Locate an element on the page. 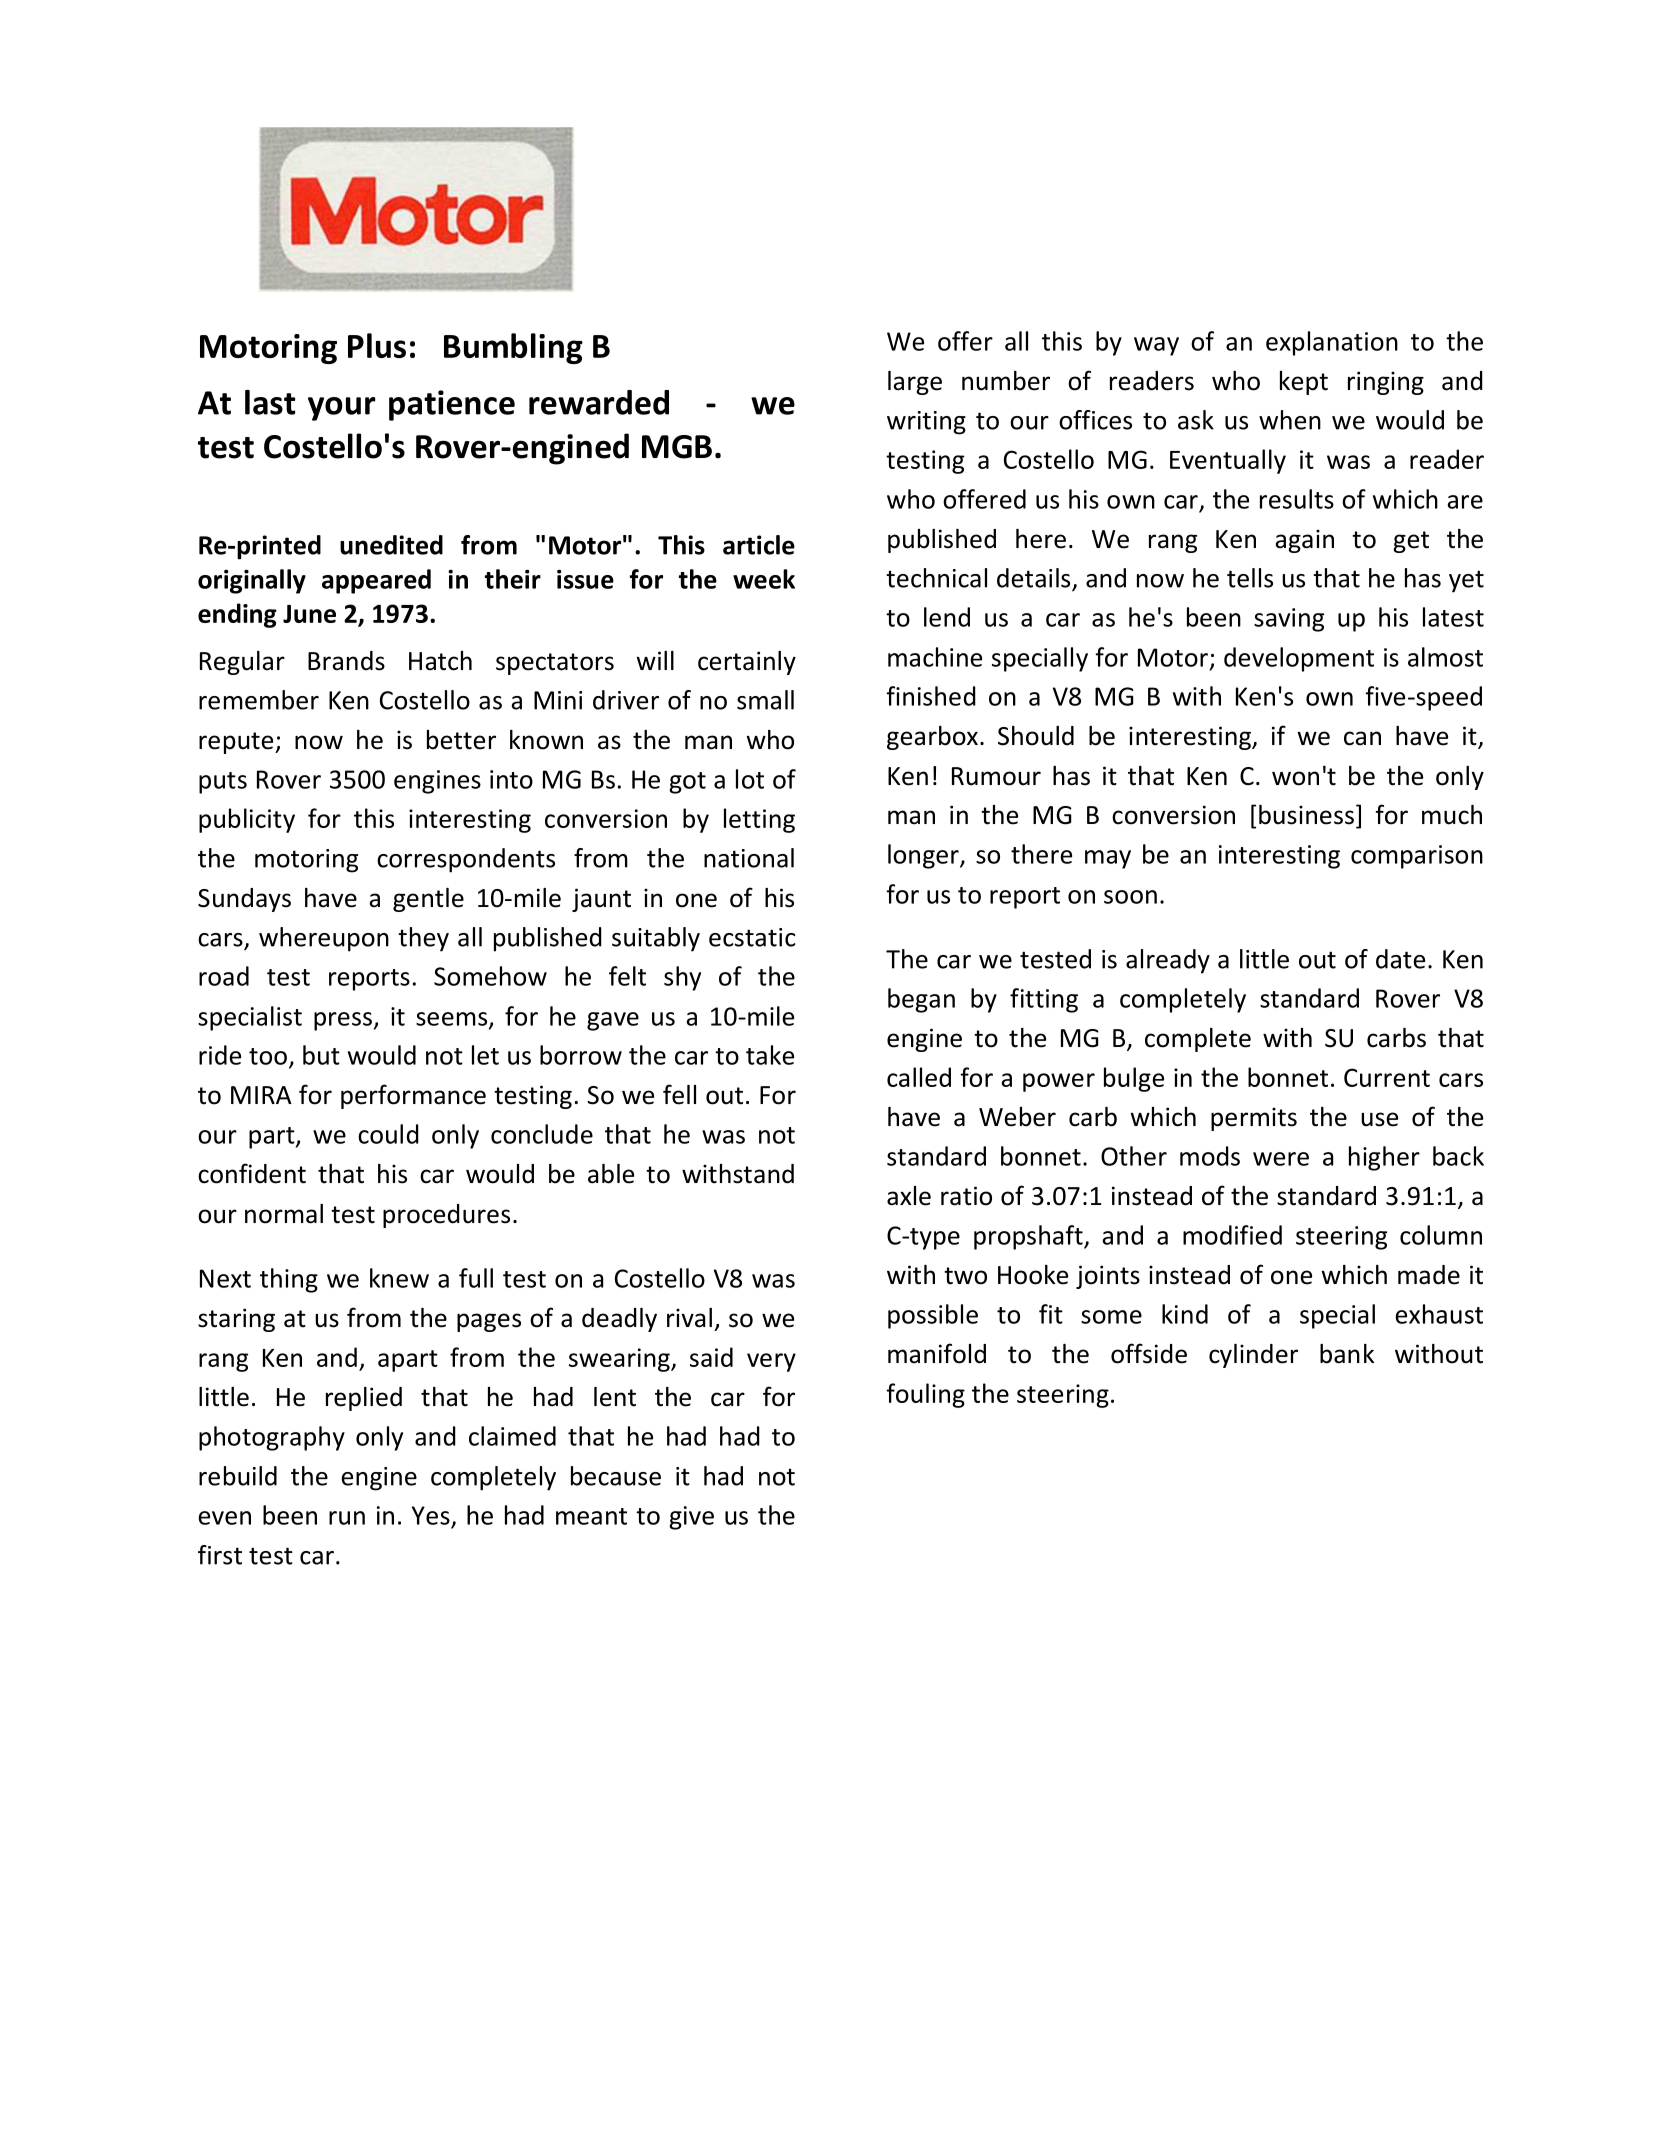 The image size is (1665, 2154). week is located at coordinates (764, 579).
